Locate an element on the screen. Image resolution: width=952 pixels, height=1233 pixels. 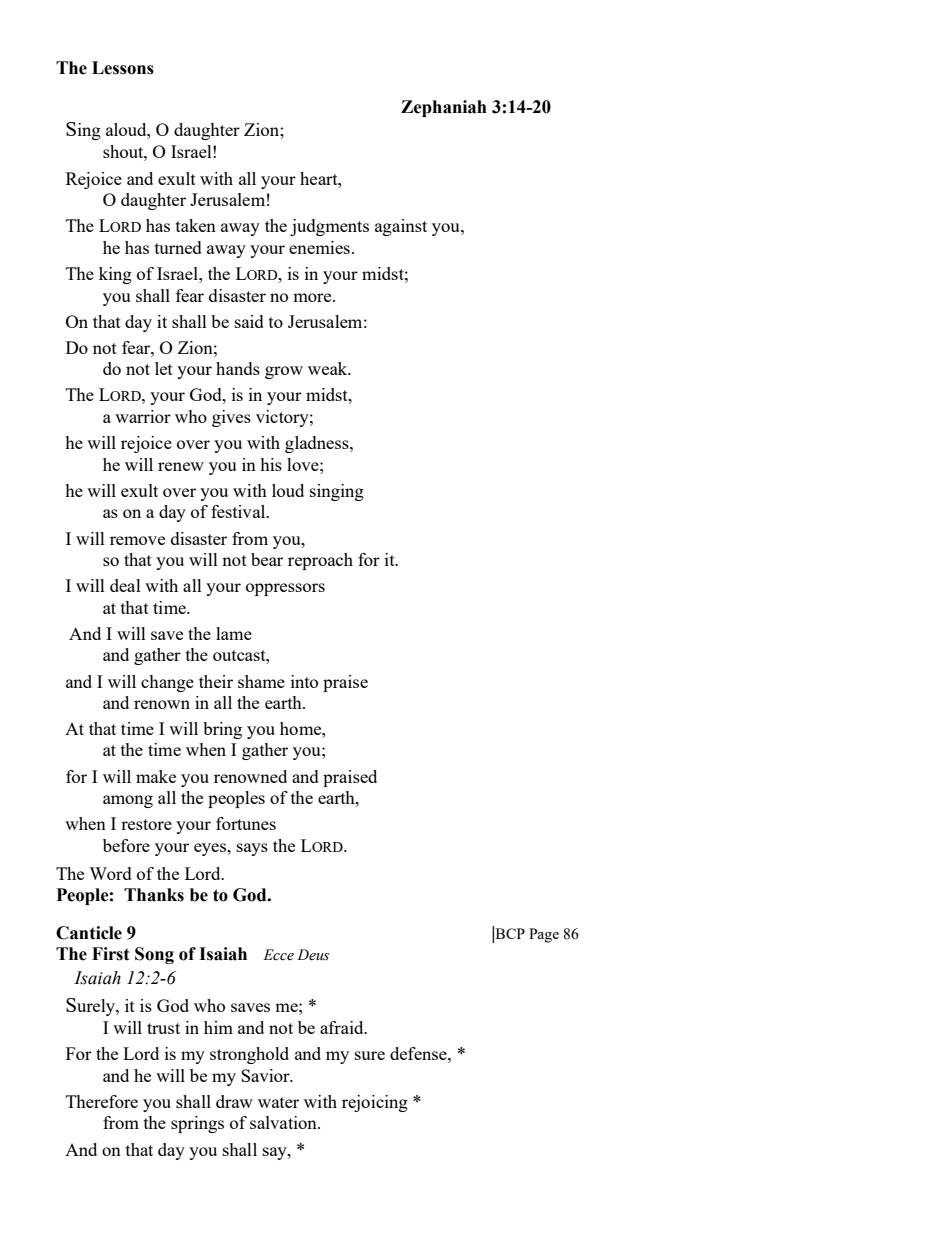
weak is located at coordinates (329, 368).
